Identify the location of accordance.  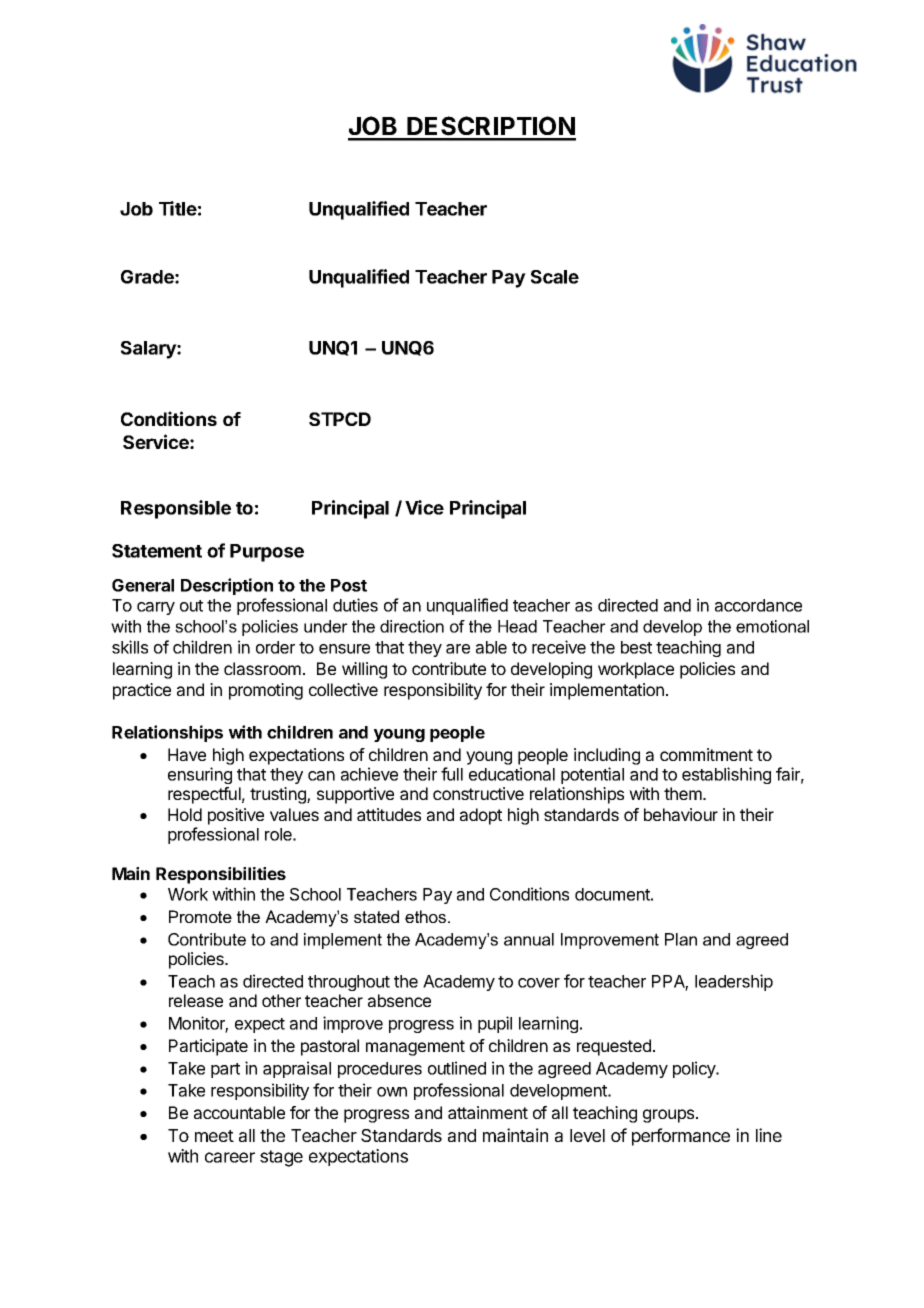
(758, 605).
